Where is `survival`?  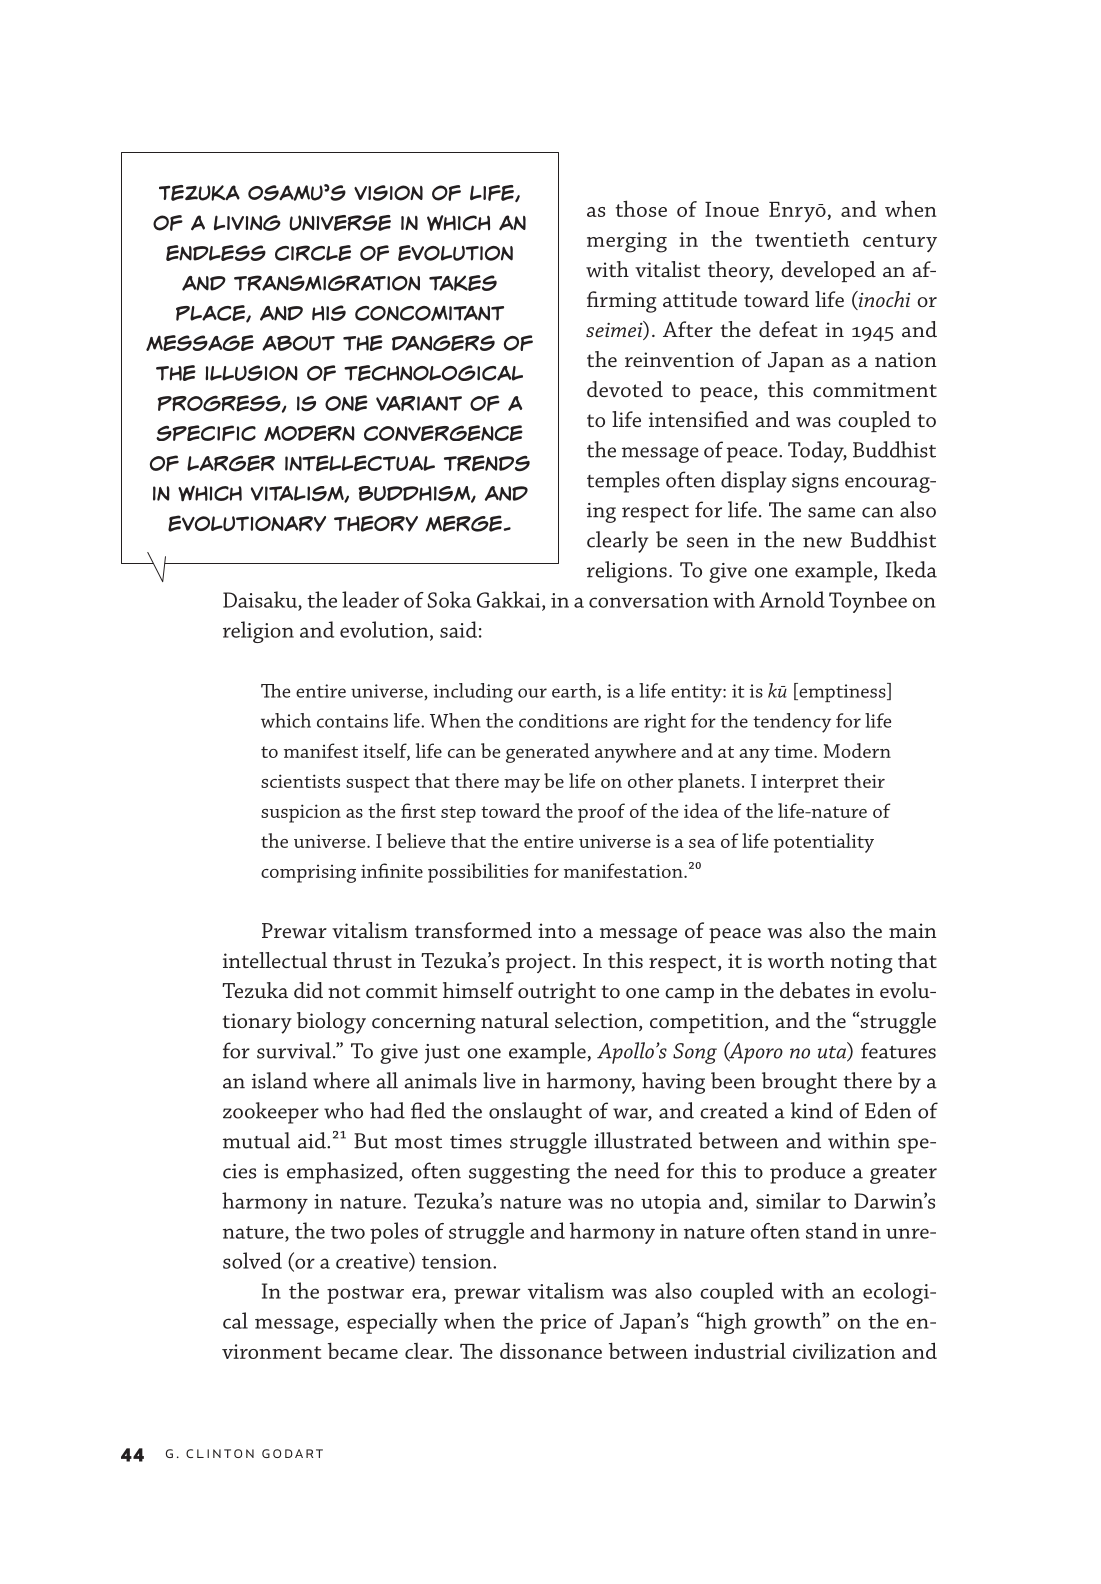
survival is located at coordinates (294, 1050).
